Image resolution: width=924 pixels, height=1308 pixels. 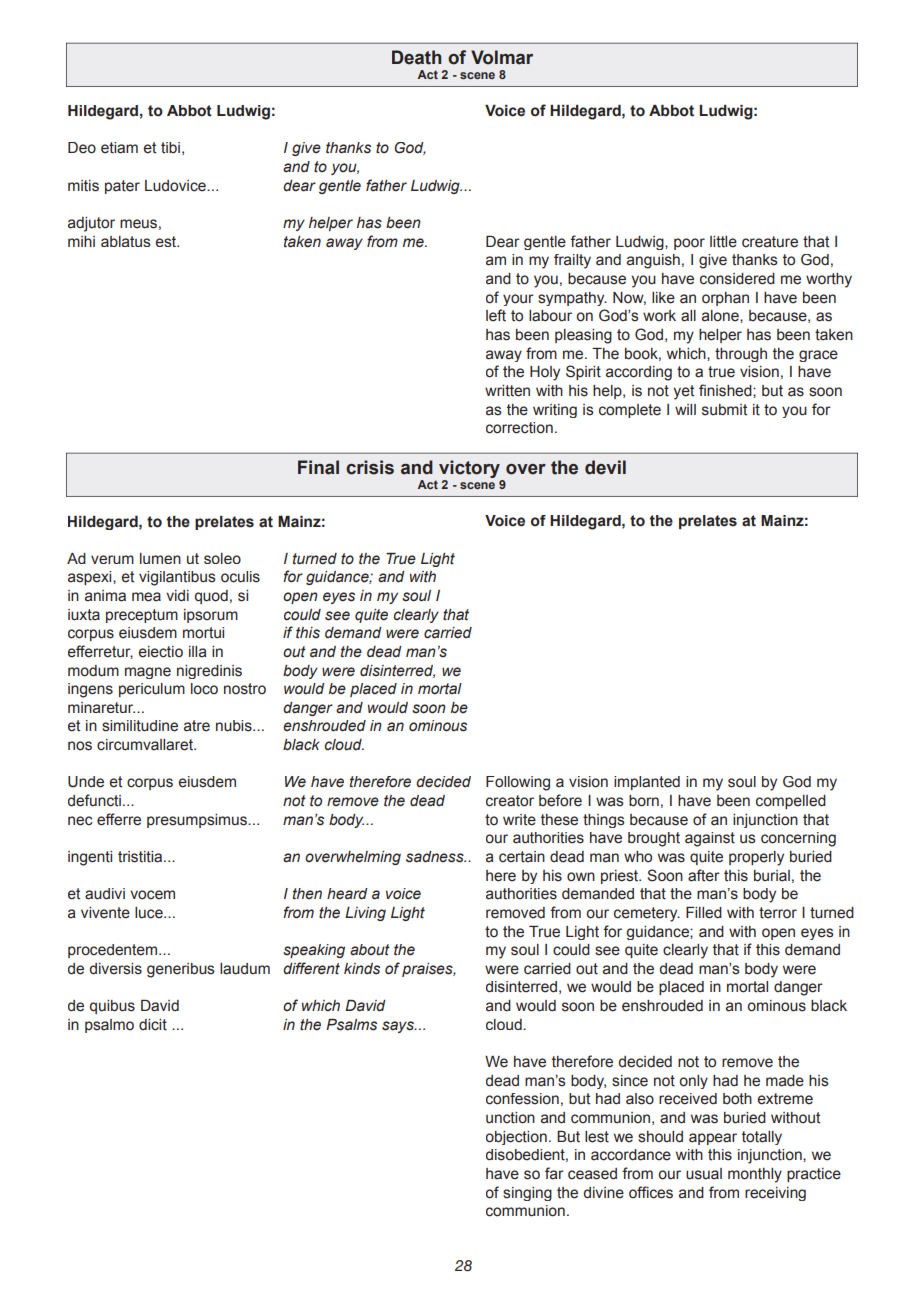 What do you see at coordinates (82, 148) in the page?
I see `Deo` at bounding box center [82, 148].
